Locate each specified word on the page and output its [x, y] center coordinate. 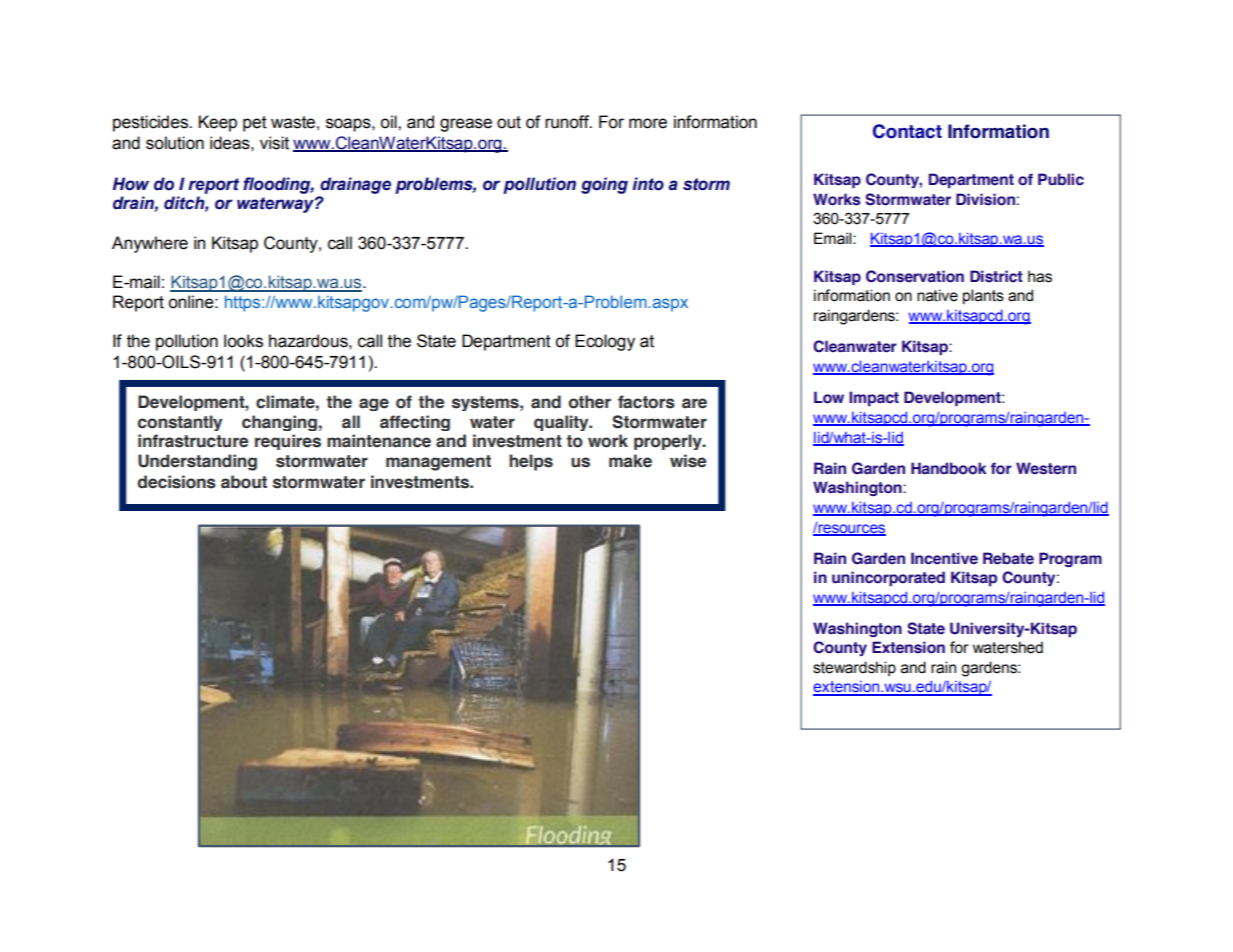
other [590, 402]
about [244, 482]
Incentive [944, 558]
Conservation [915, 276]
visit [274, 143]
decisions [177, 482]
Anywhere [150, 244]
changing [279, 423]
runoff [568, 122]
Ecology [605, 342]
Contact [907, 131]
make [630, 461]
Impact [874, 398]
